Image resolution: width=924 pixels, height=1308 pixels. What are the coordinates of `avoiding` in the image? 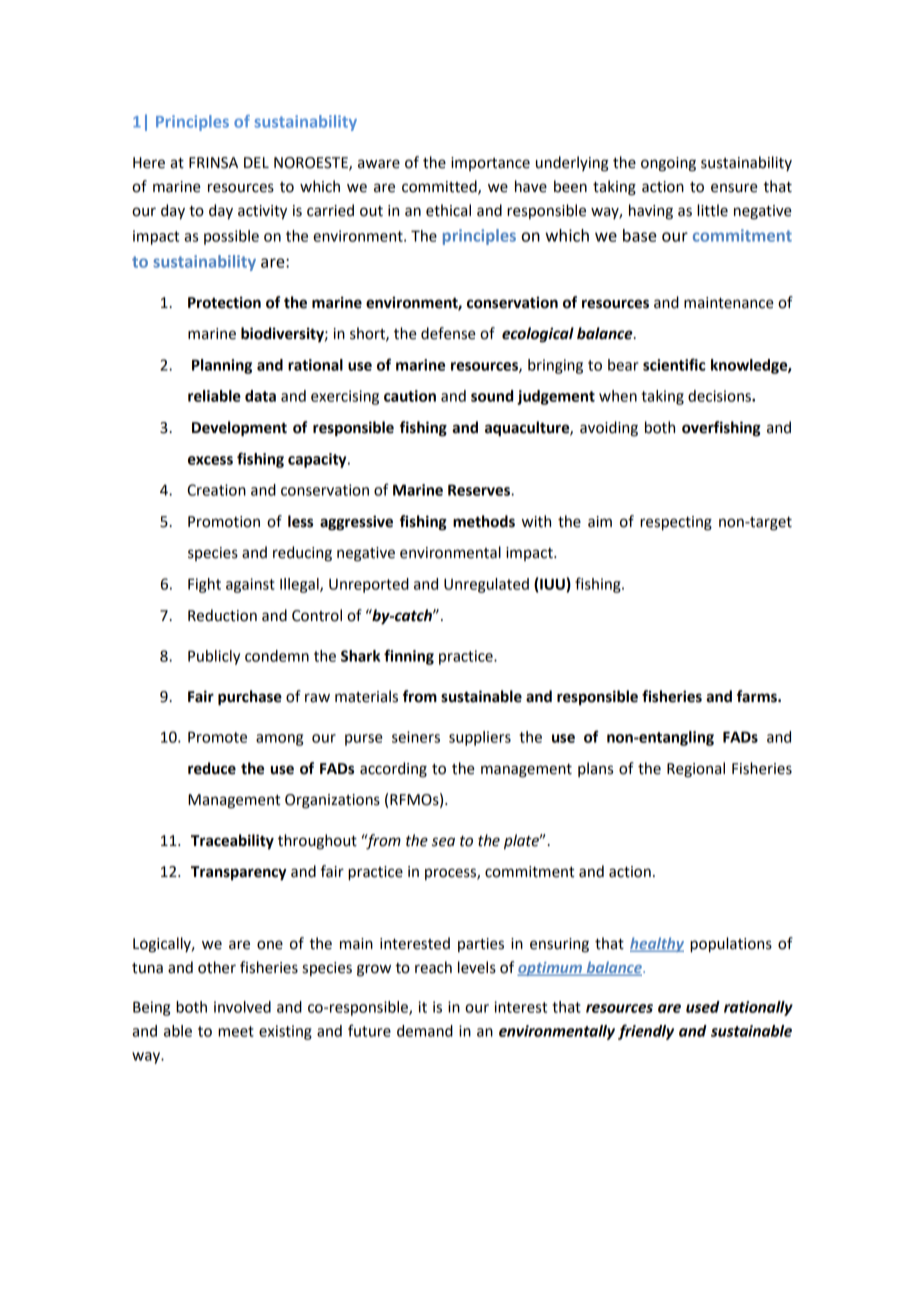 It's located at (609, 429).
